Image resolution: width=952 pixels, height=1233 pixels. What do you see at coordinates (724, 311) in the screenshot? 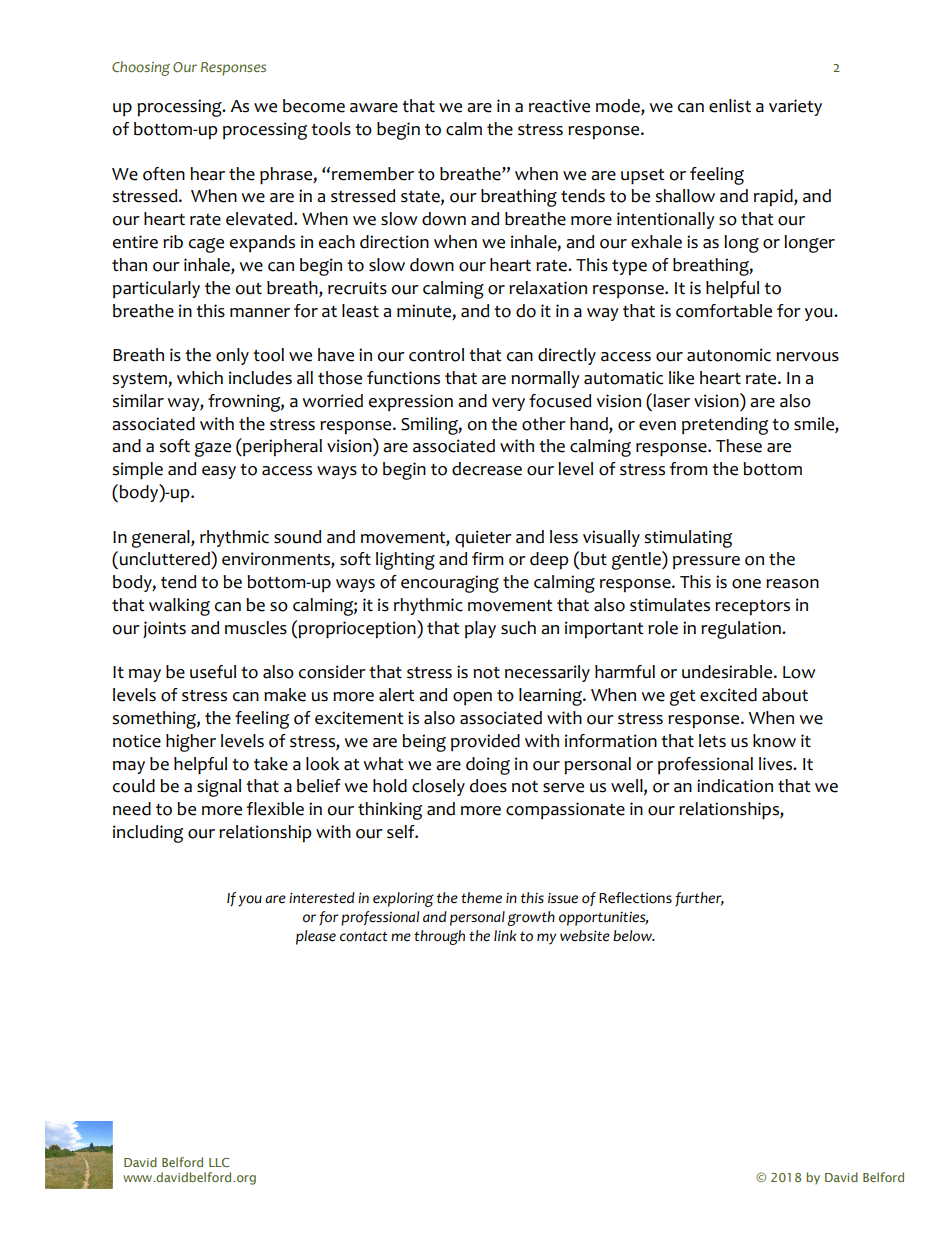
I see `comfortable` at bounding box center [724, 311].
